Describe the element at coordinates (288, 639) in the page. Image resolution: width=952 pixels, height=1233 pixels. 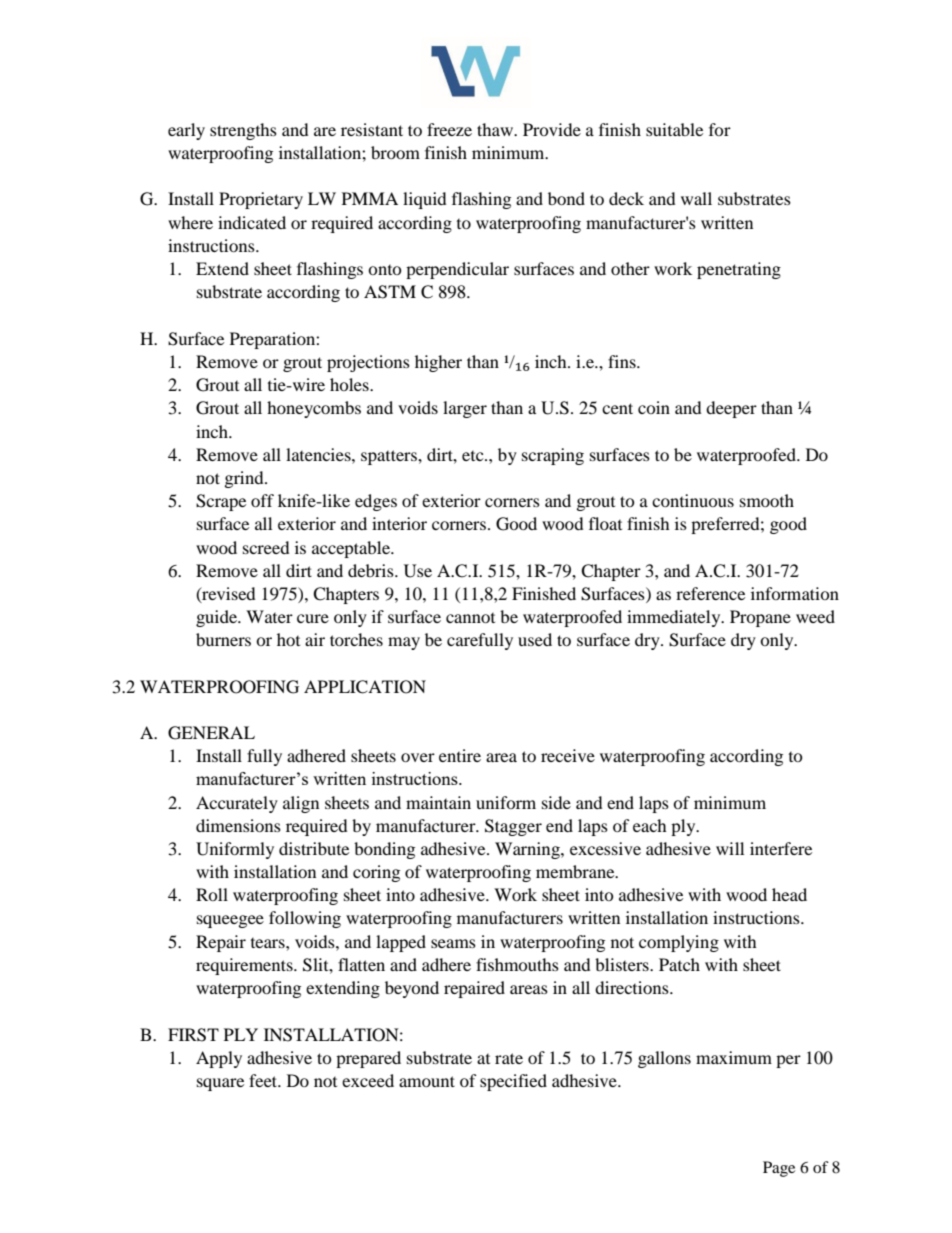
I see `hot` at that location.
